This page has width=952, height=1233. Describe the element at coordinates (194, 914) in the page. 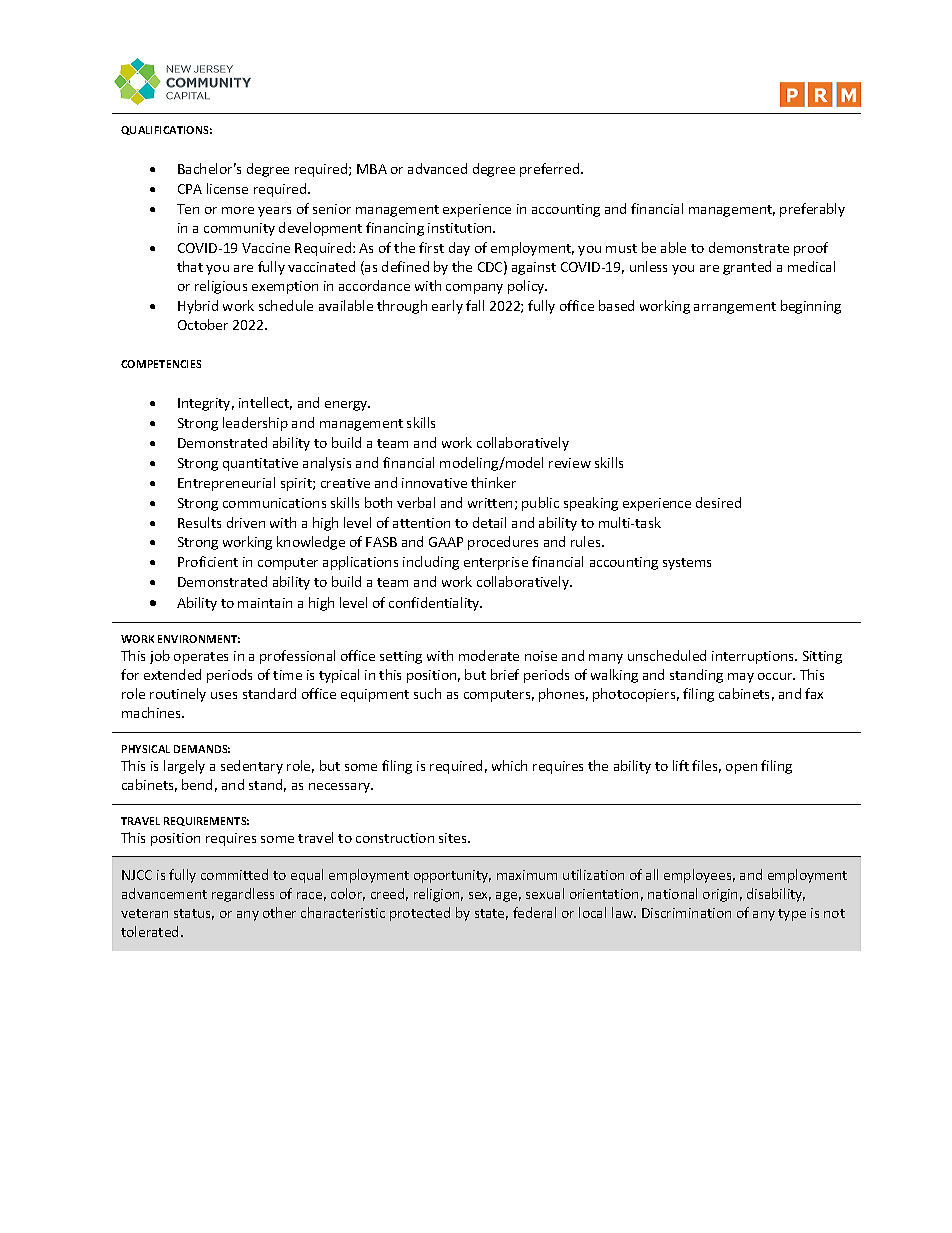

I see `status` at that location.
